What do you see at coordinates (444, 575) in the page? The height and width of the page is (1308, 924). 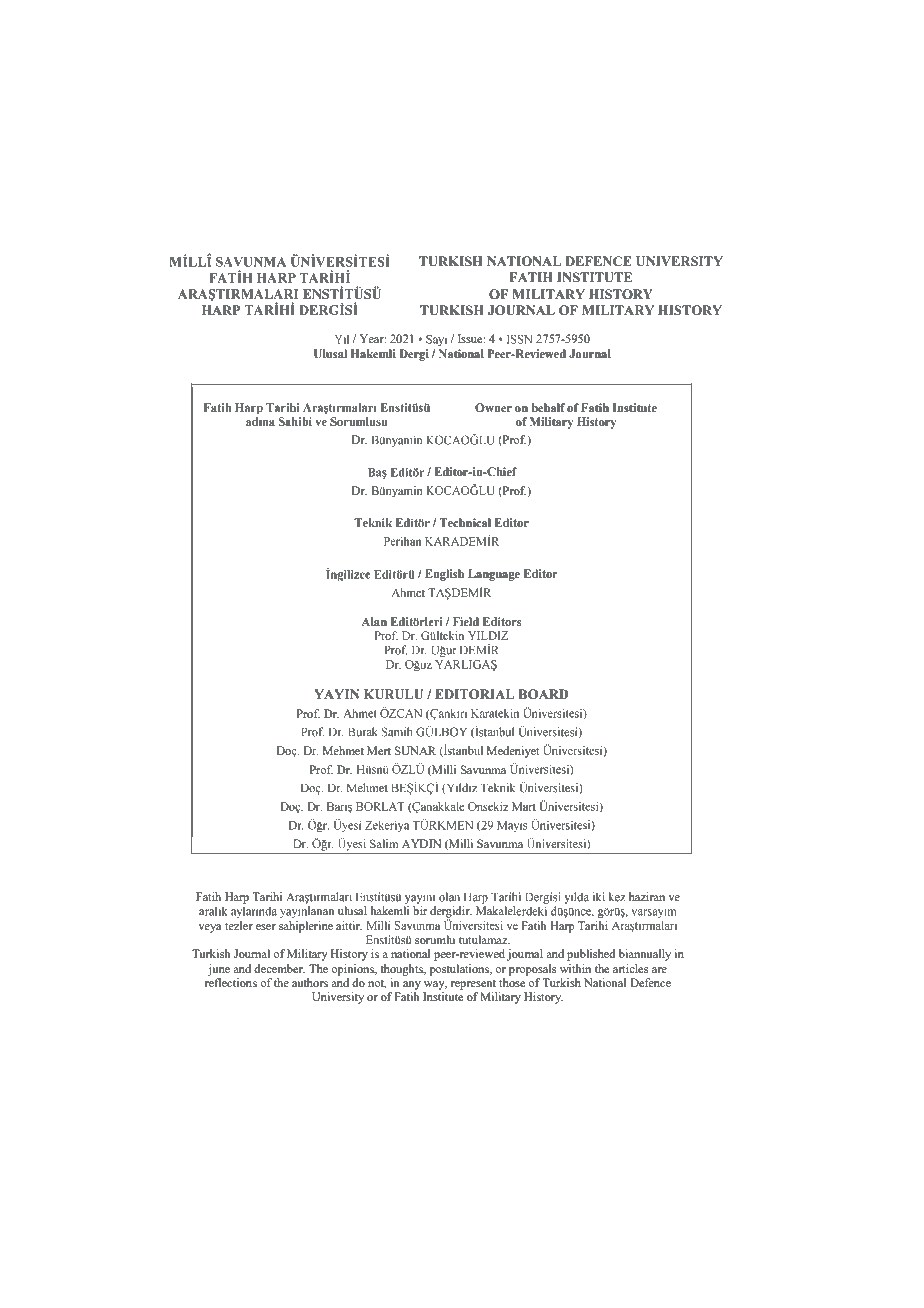 I see `English` at bounding box center [444, 575].
